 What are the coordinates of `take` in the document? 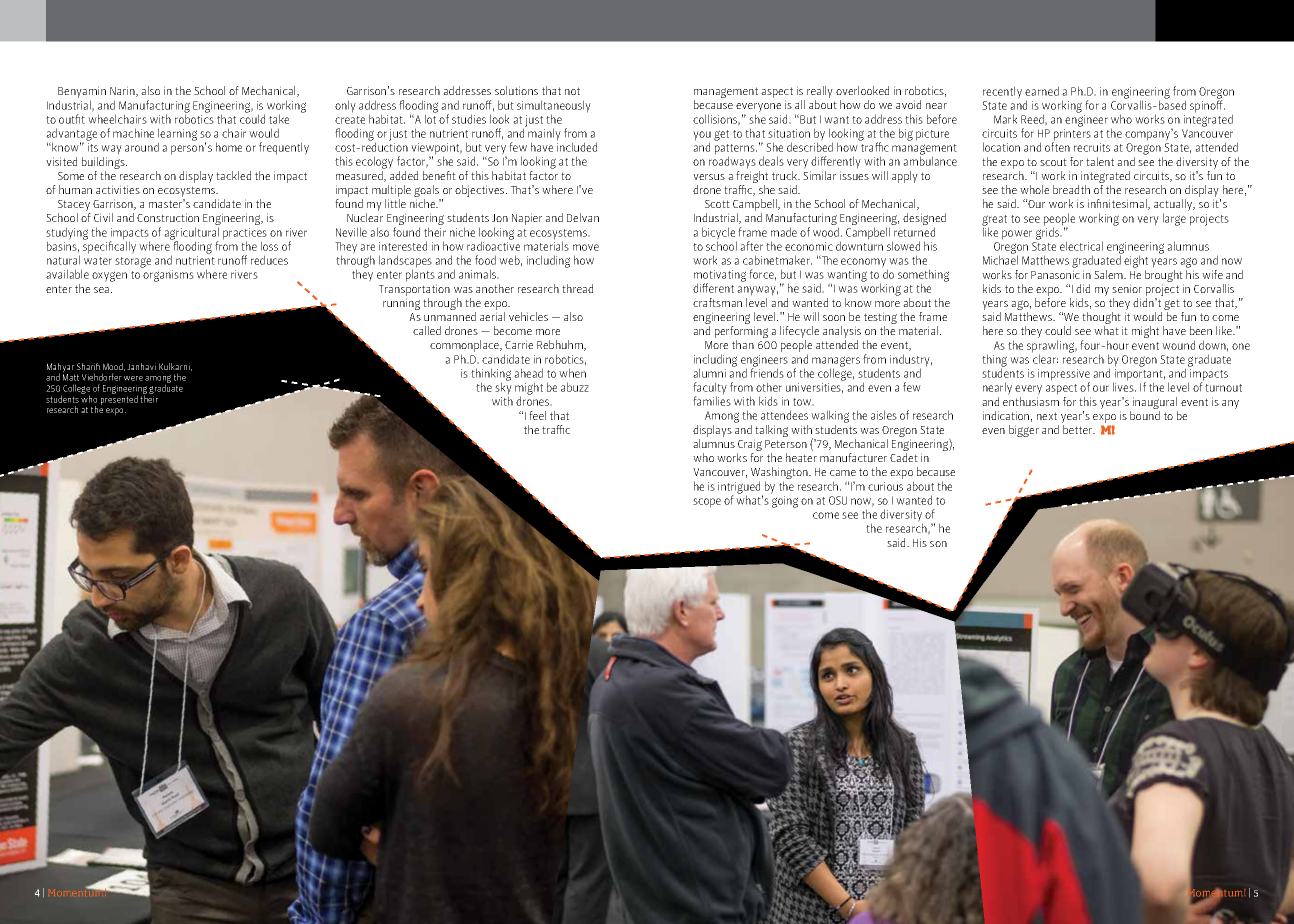 It's located at (279, 119).
